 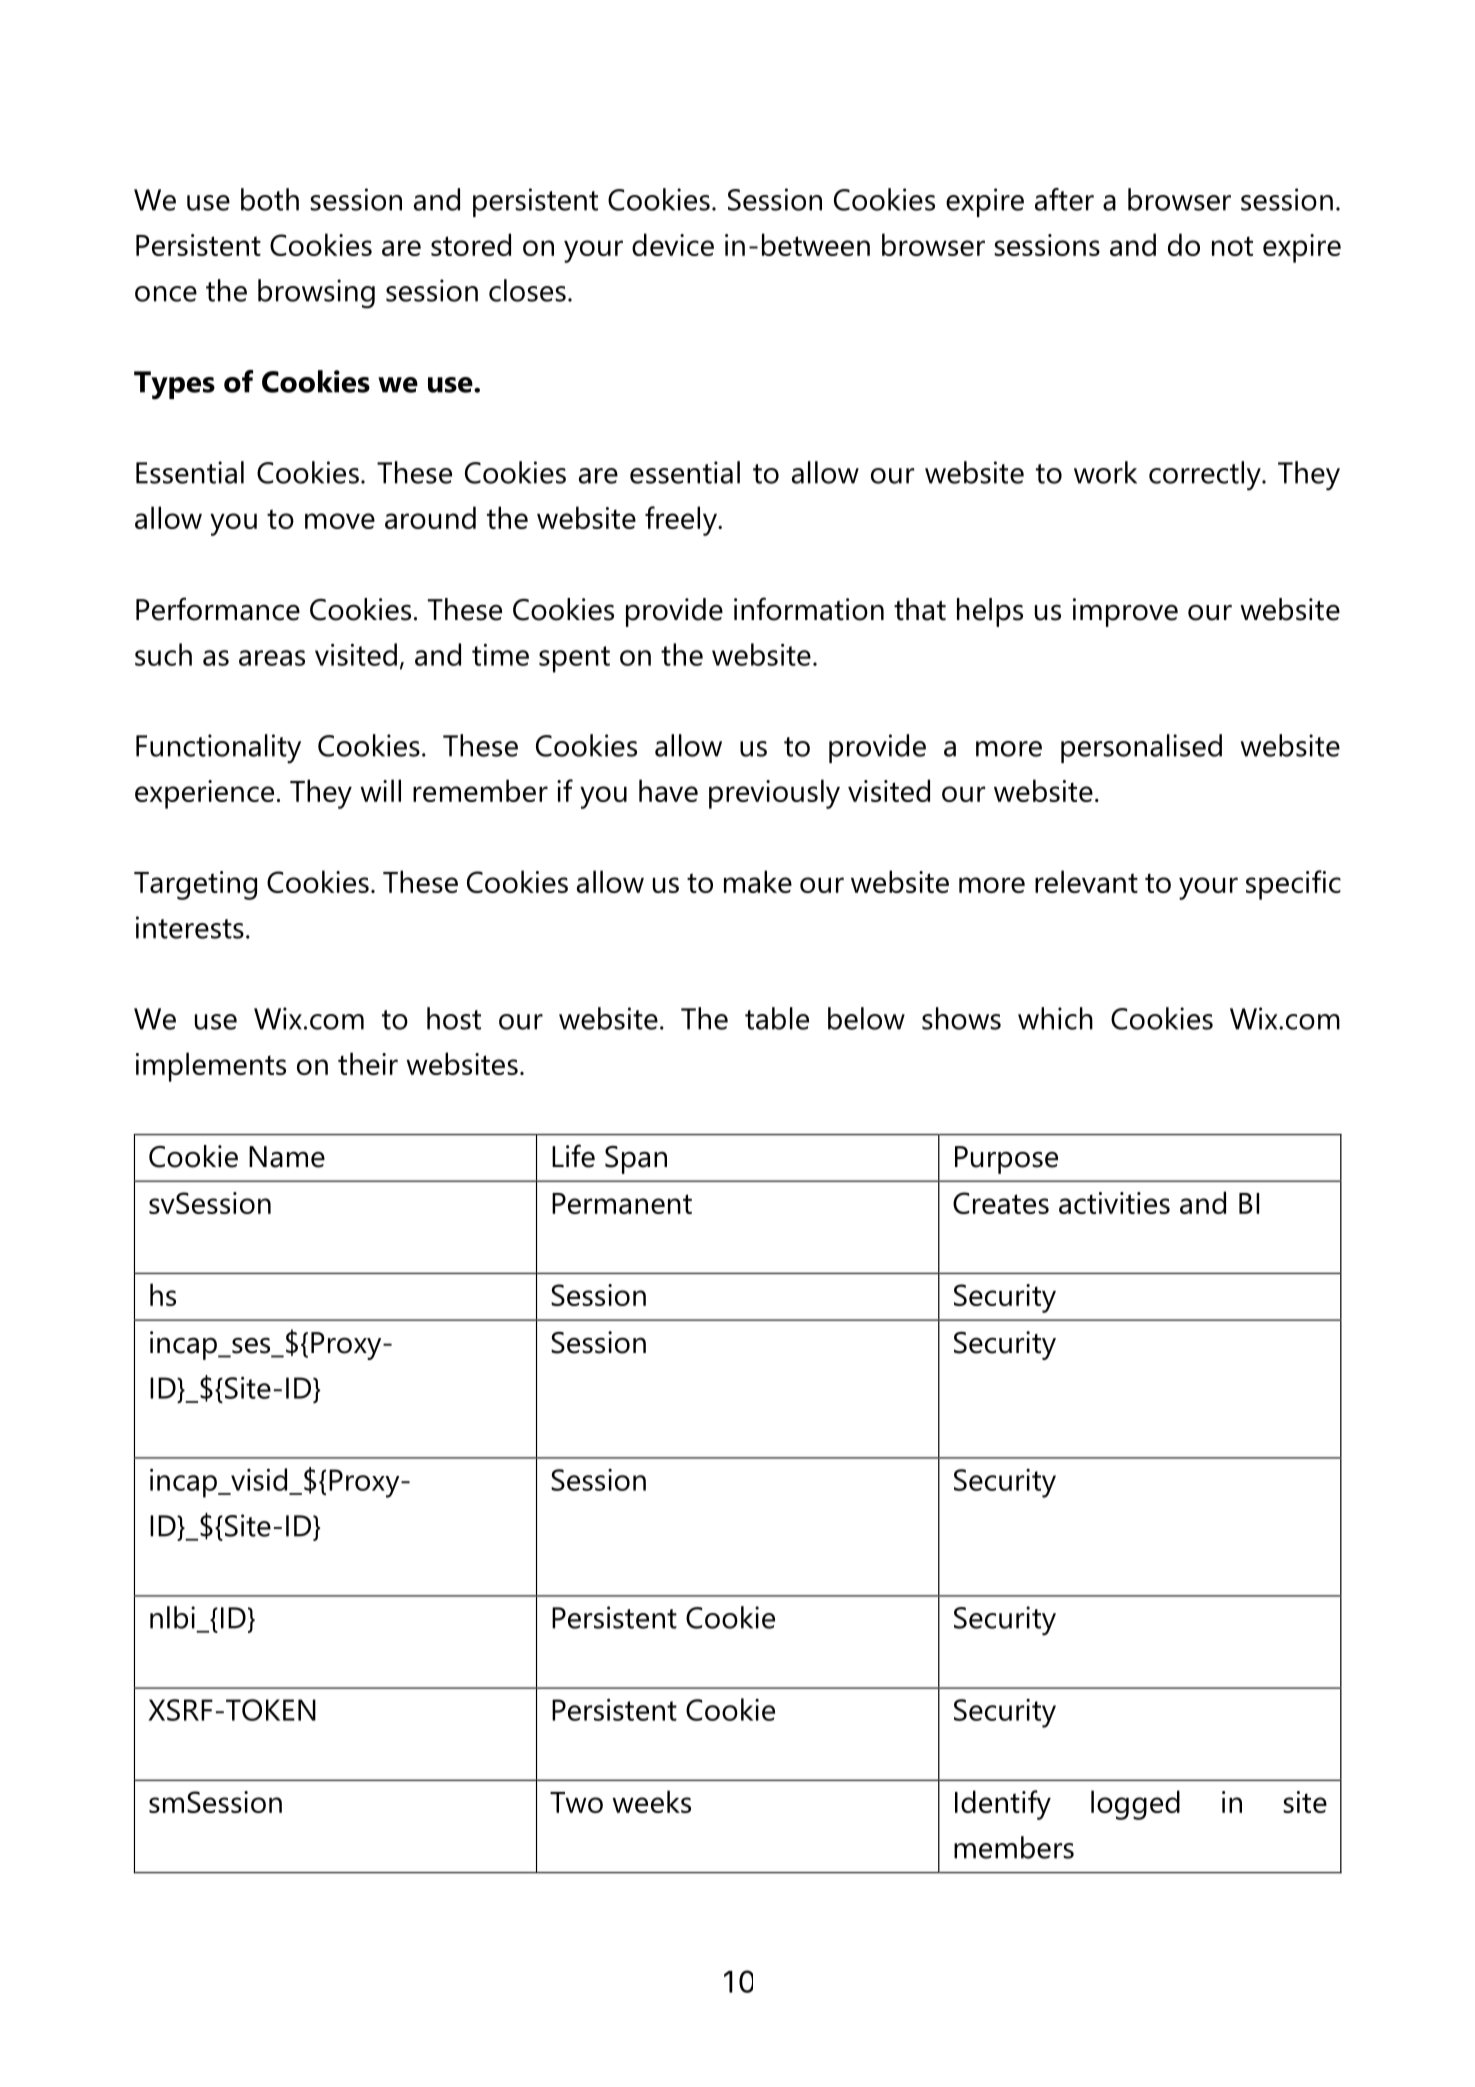 I want to click on Permanent, so click(x=622, y=1203).
